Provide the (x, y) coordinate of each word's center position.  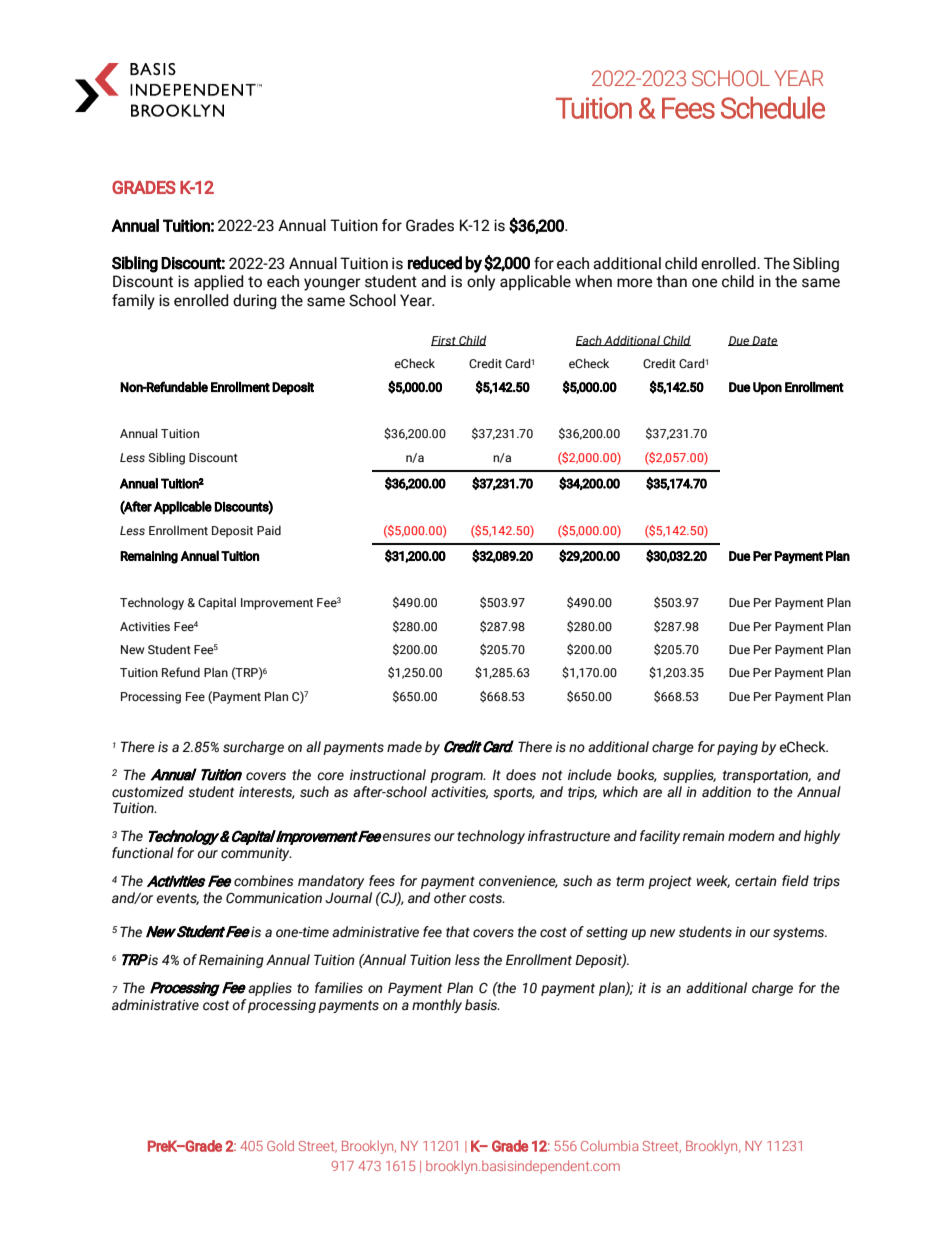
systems (800, 933)
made (404, 747)
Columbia (609, 1145)
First (444, 341)
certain (756, 881)
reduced (435, 263)
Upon (767, 388)
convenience (518, 881)
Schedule (773, 107)
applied (218, 283)
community (256, 854)
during (255, 301)
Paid (269, 530)
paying (737, 748)
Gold (280, 1145)
